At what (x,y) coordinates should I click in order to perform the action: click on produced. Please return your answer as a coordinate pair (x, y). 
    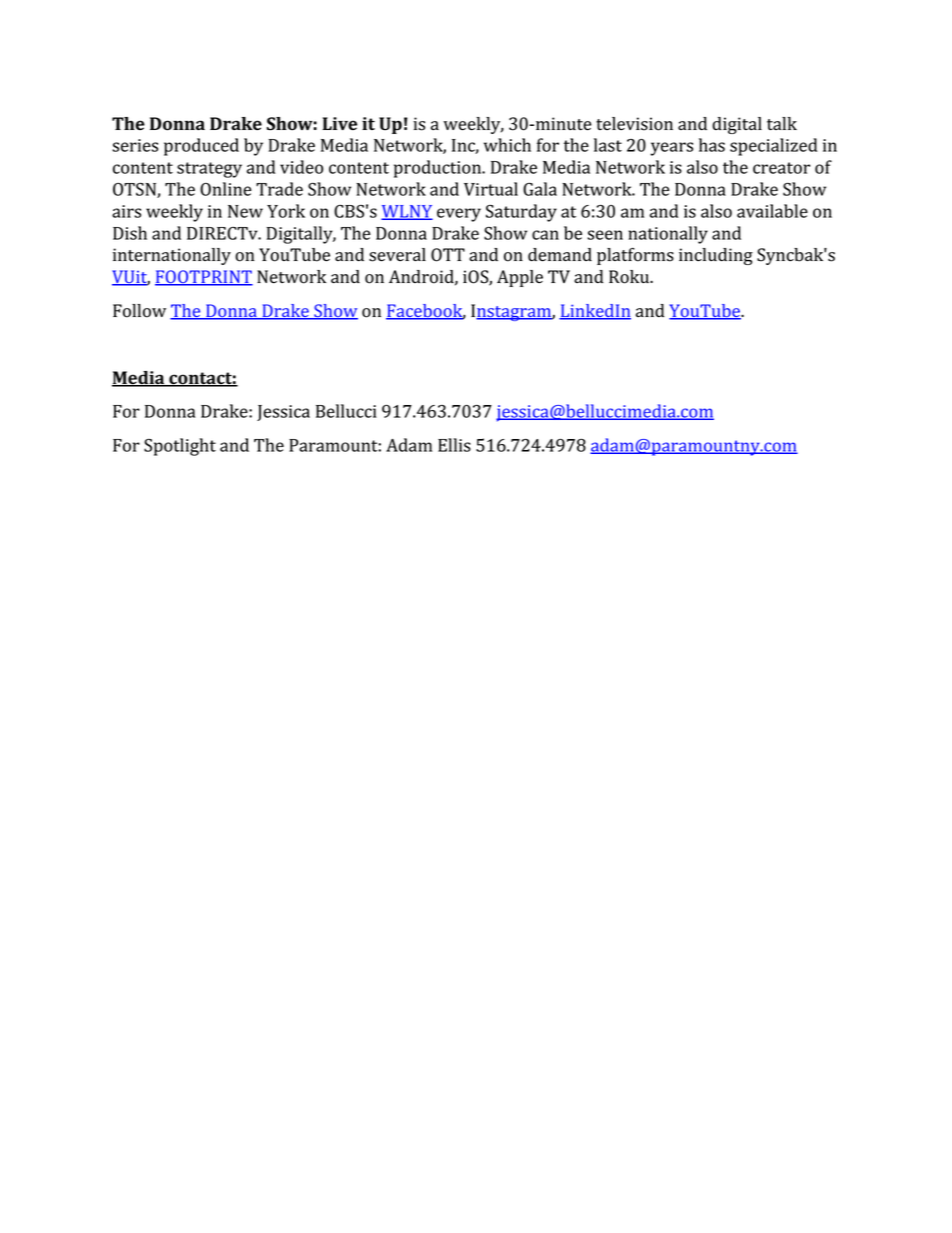
    Looking at the image, I should click on (201, 147).
